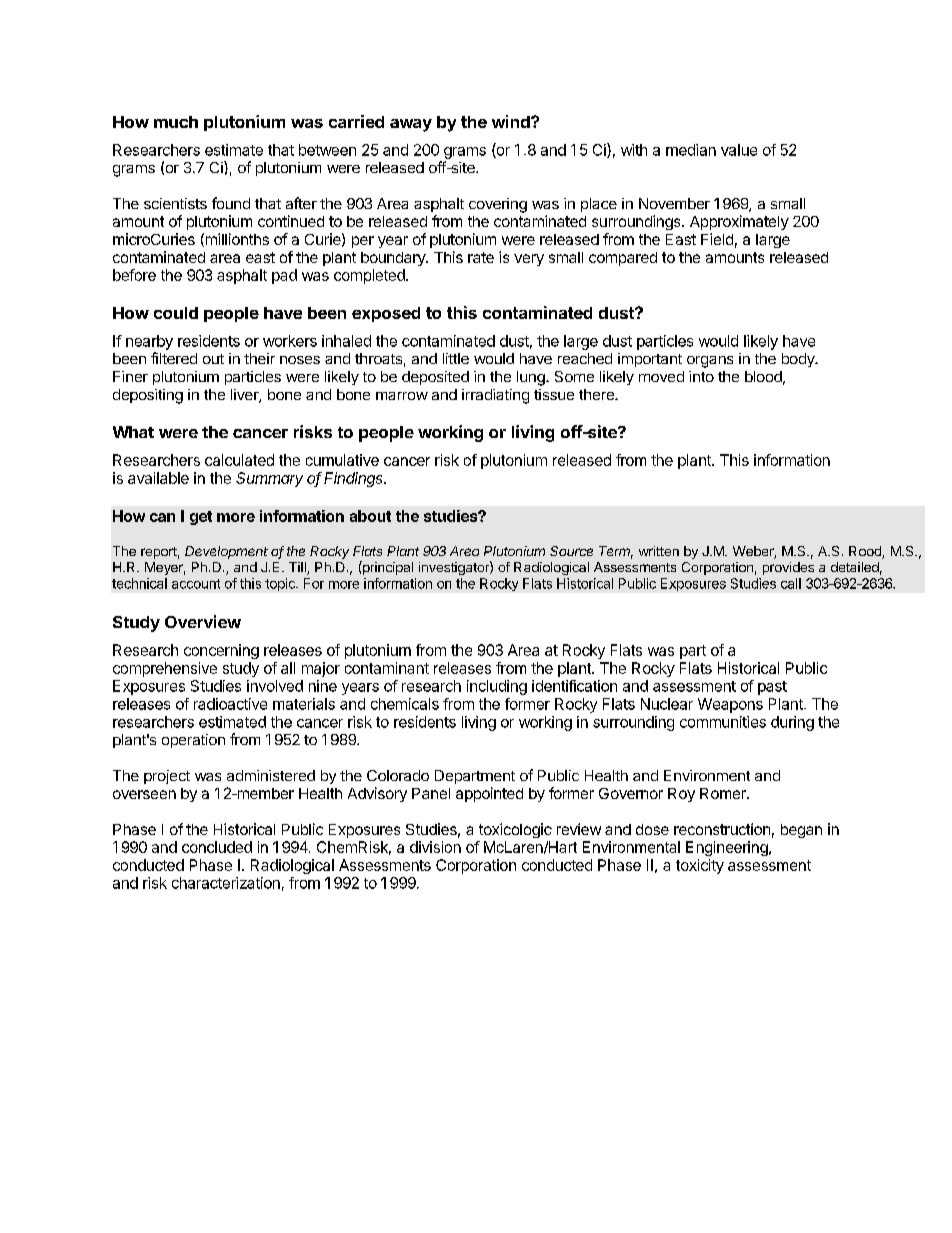 Image resolution: width=952 pixels, height=1233 pixels. What do you see at coordinates (791, 583) in the page?
I see `call` at bounding box center [791, 583].
